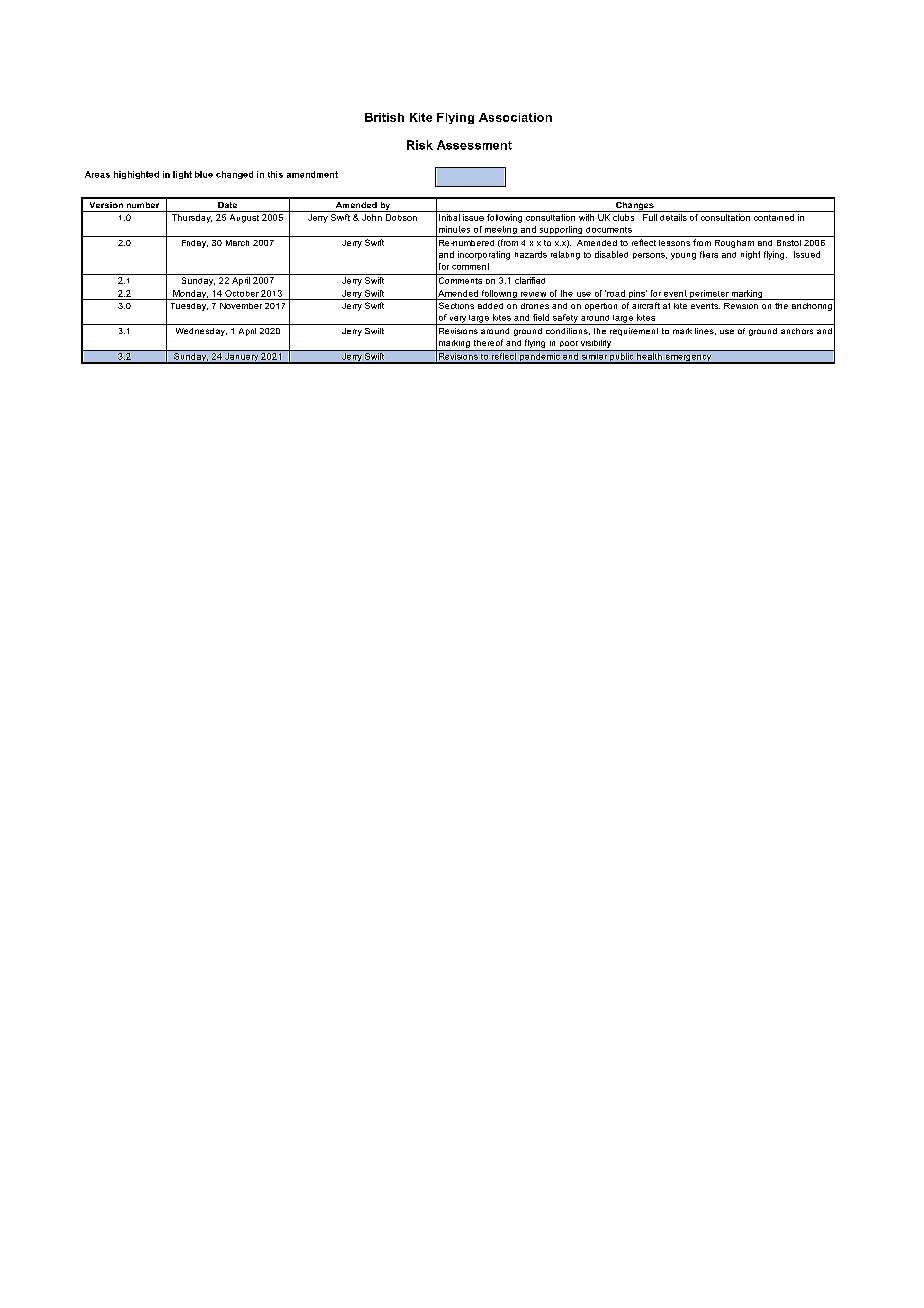 The height and width of the screenshot is (1308, 924). What do you see at coordinates (634, 332) in the screenshot?
I see `requirement` at bounding box center [634, 332].
